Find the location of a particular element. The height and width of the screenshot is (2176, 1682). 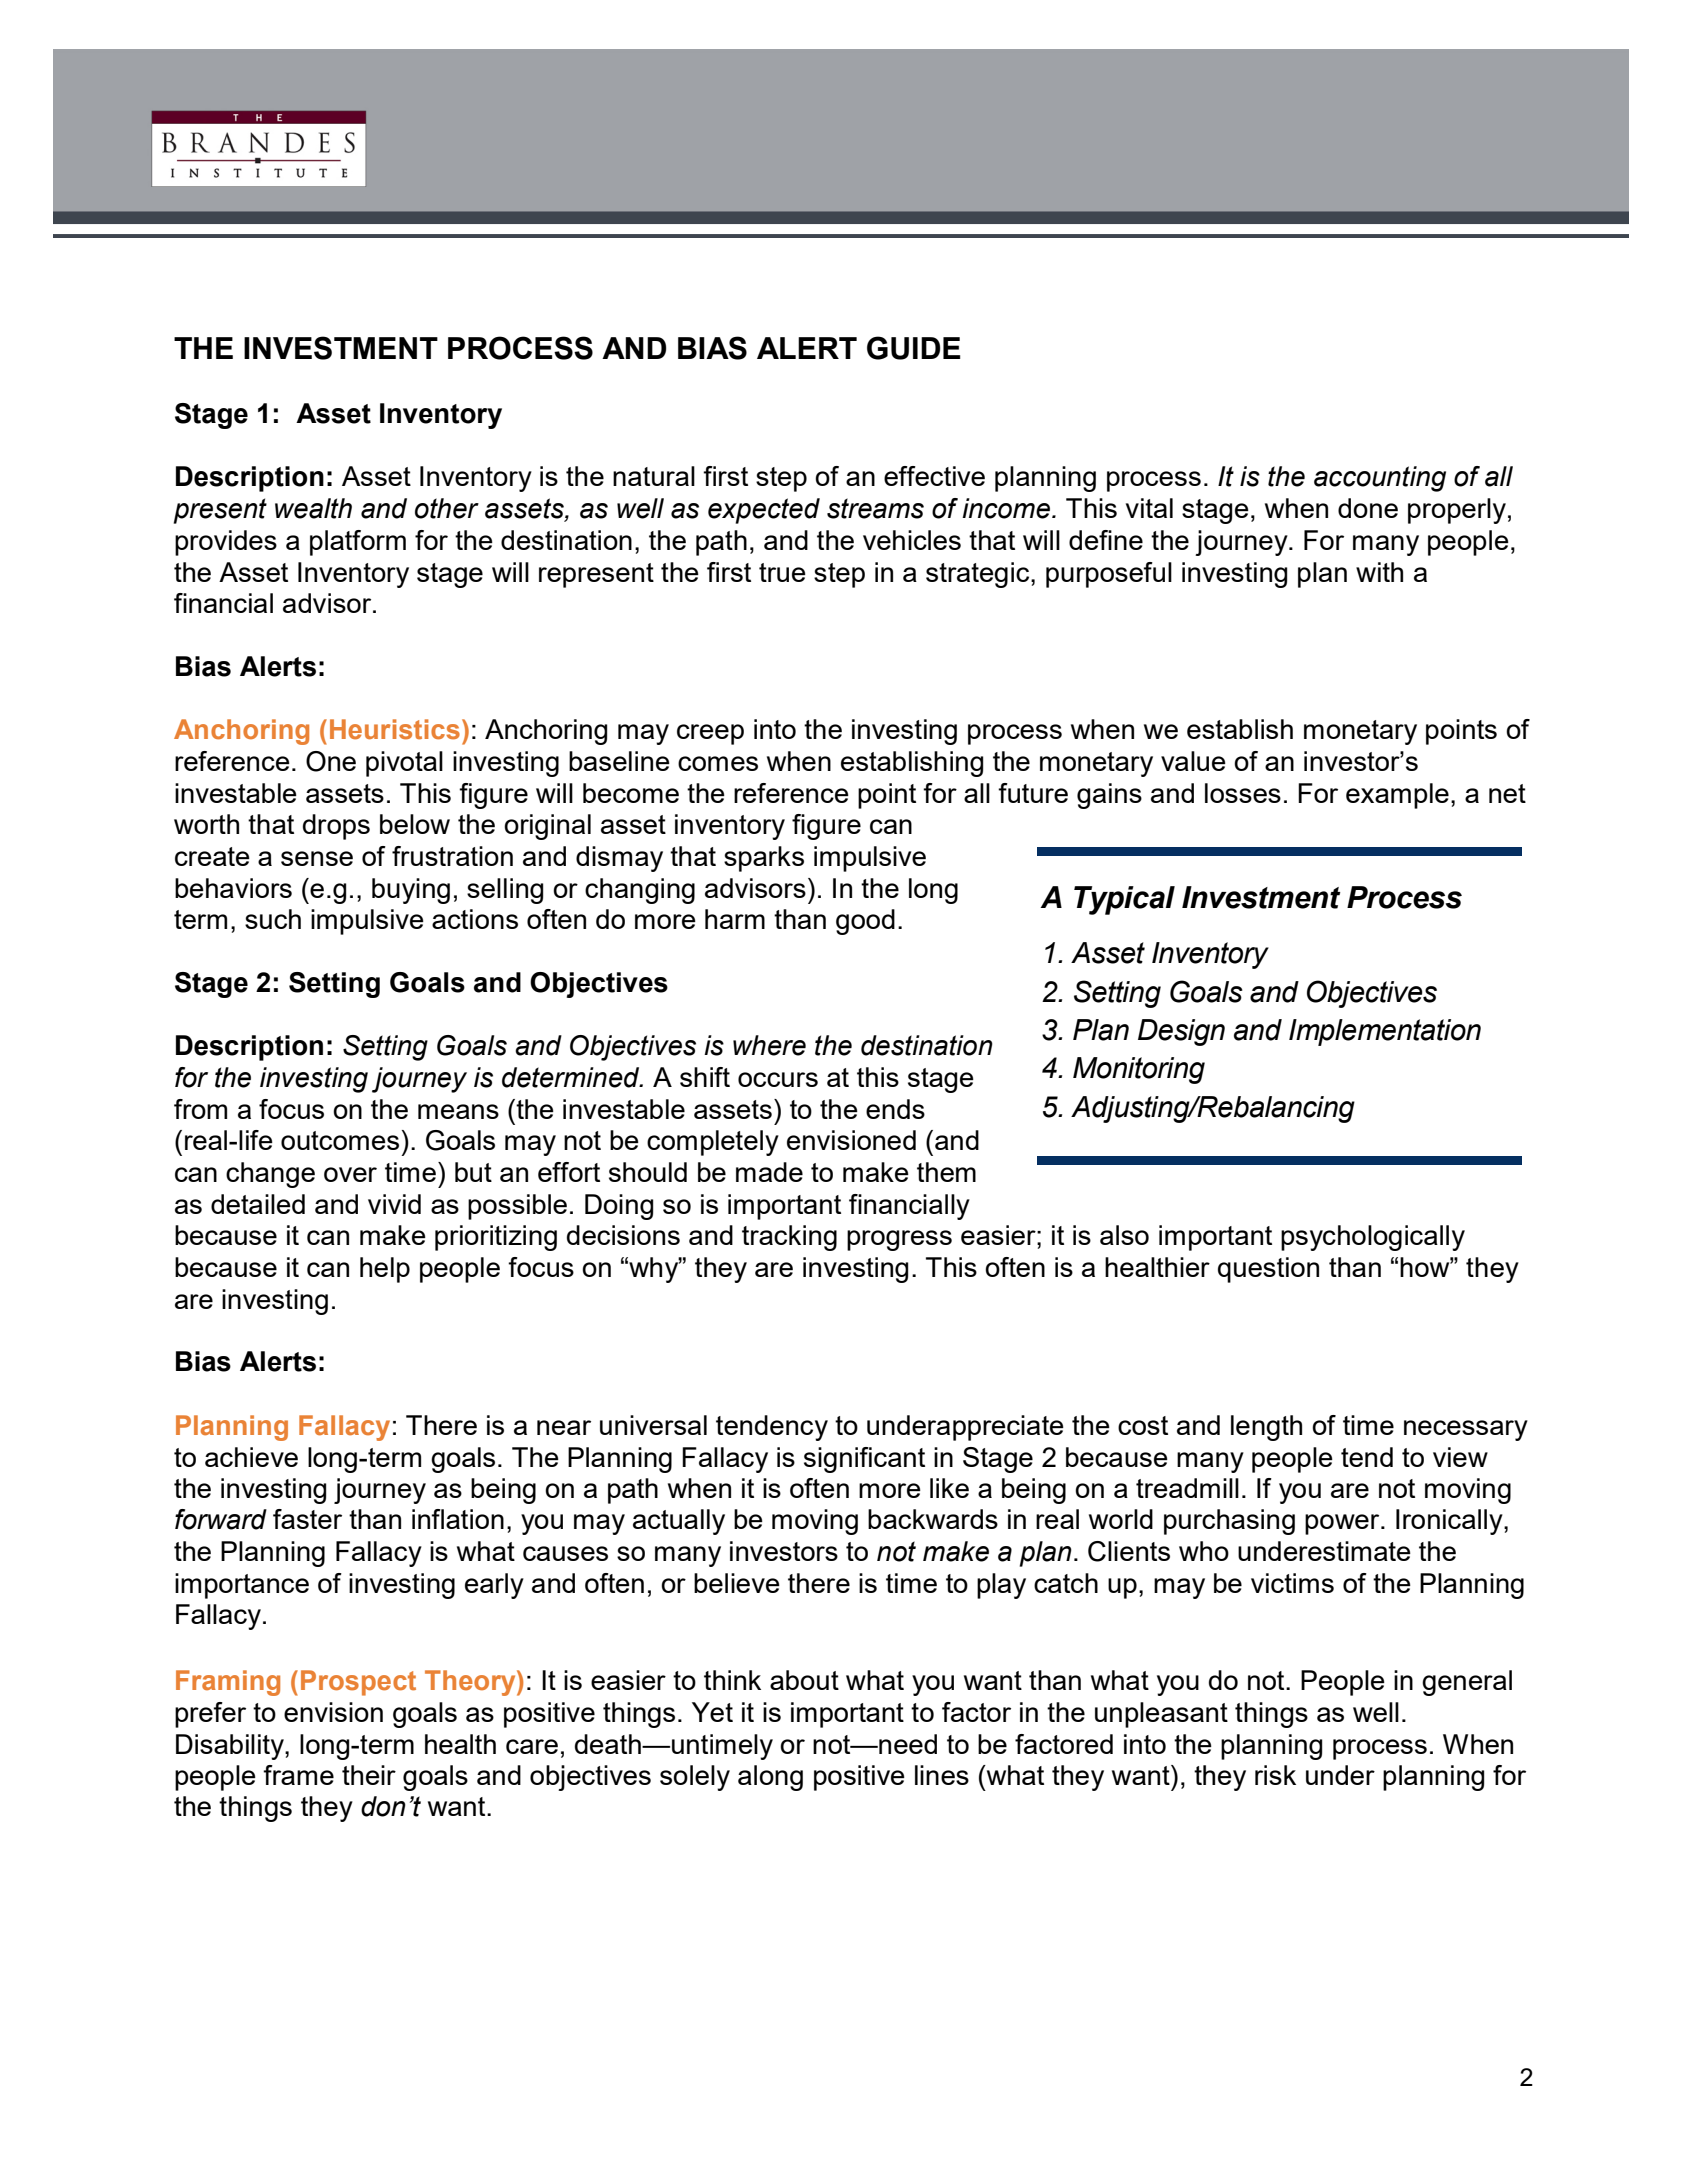

means is located at coordinates (458, 1111).
